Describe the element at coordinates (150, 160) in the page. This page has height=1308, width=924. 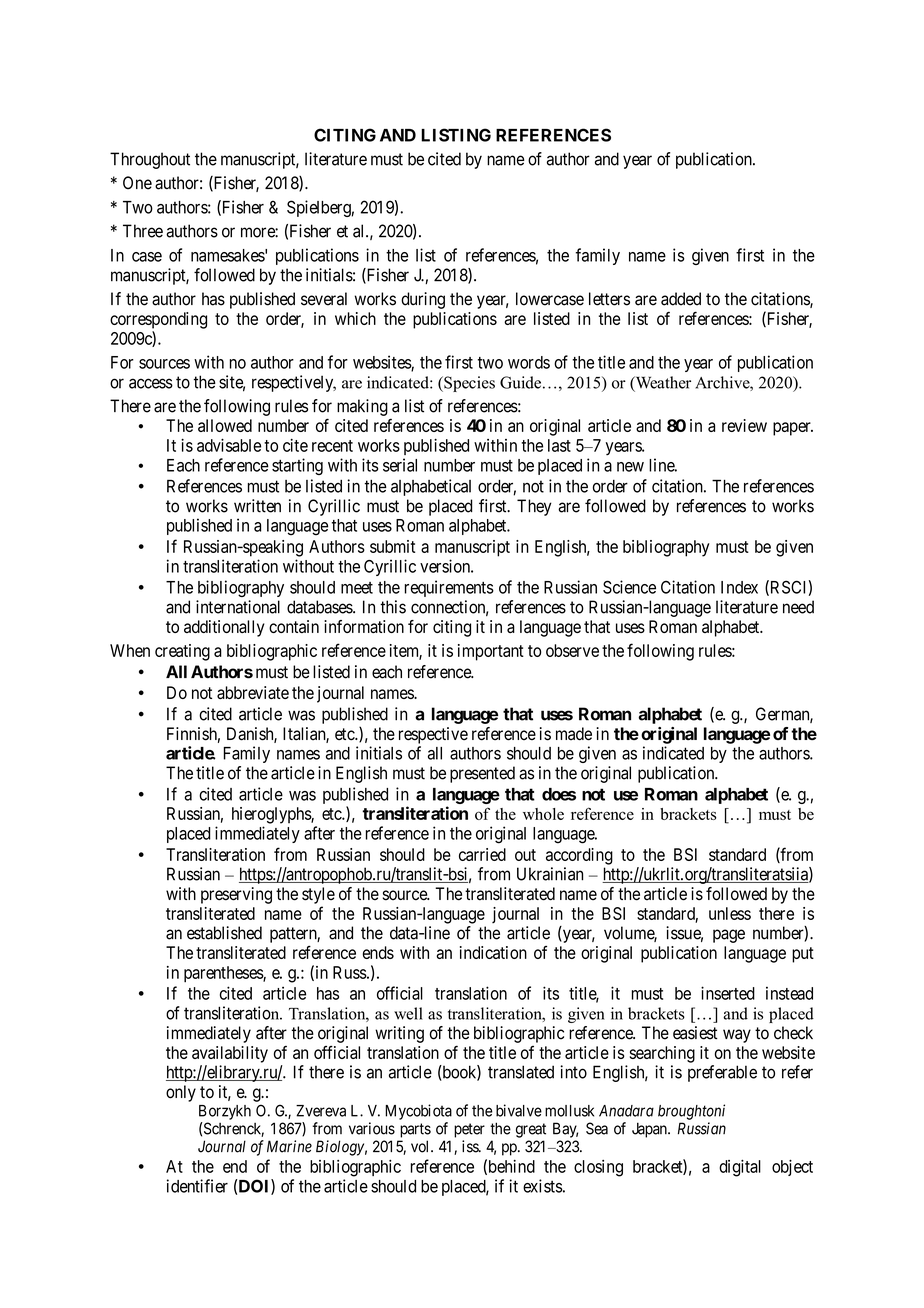
I see `Throughout` at that location.
